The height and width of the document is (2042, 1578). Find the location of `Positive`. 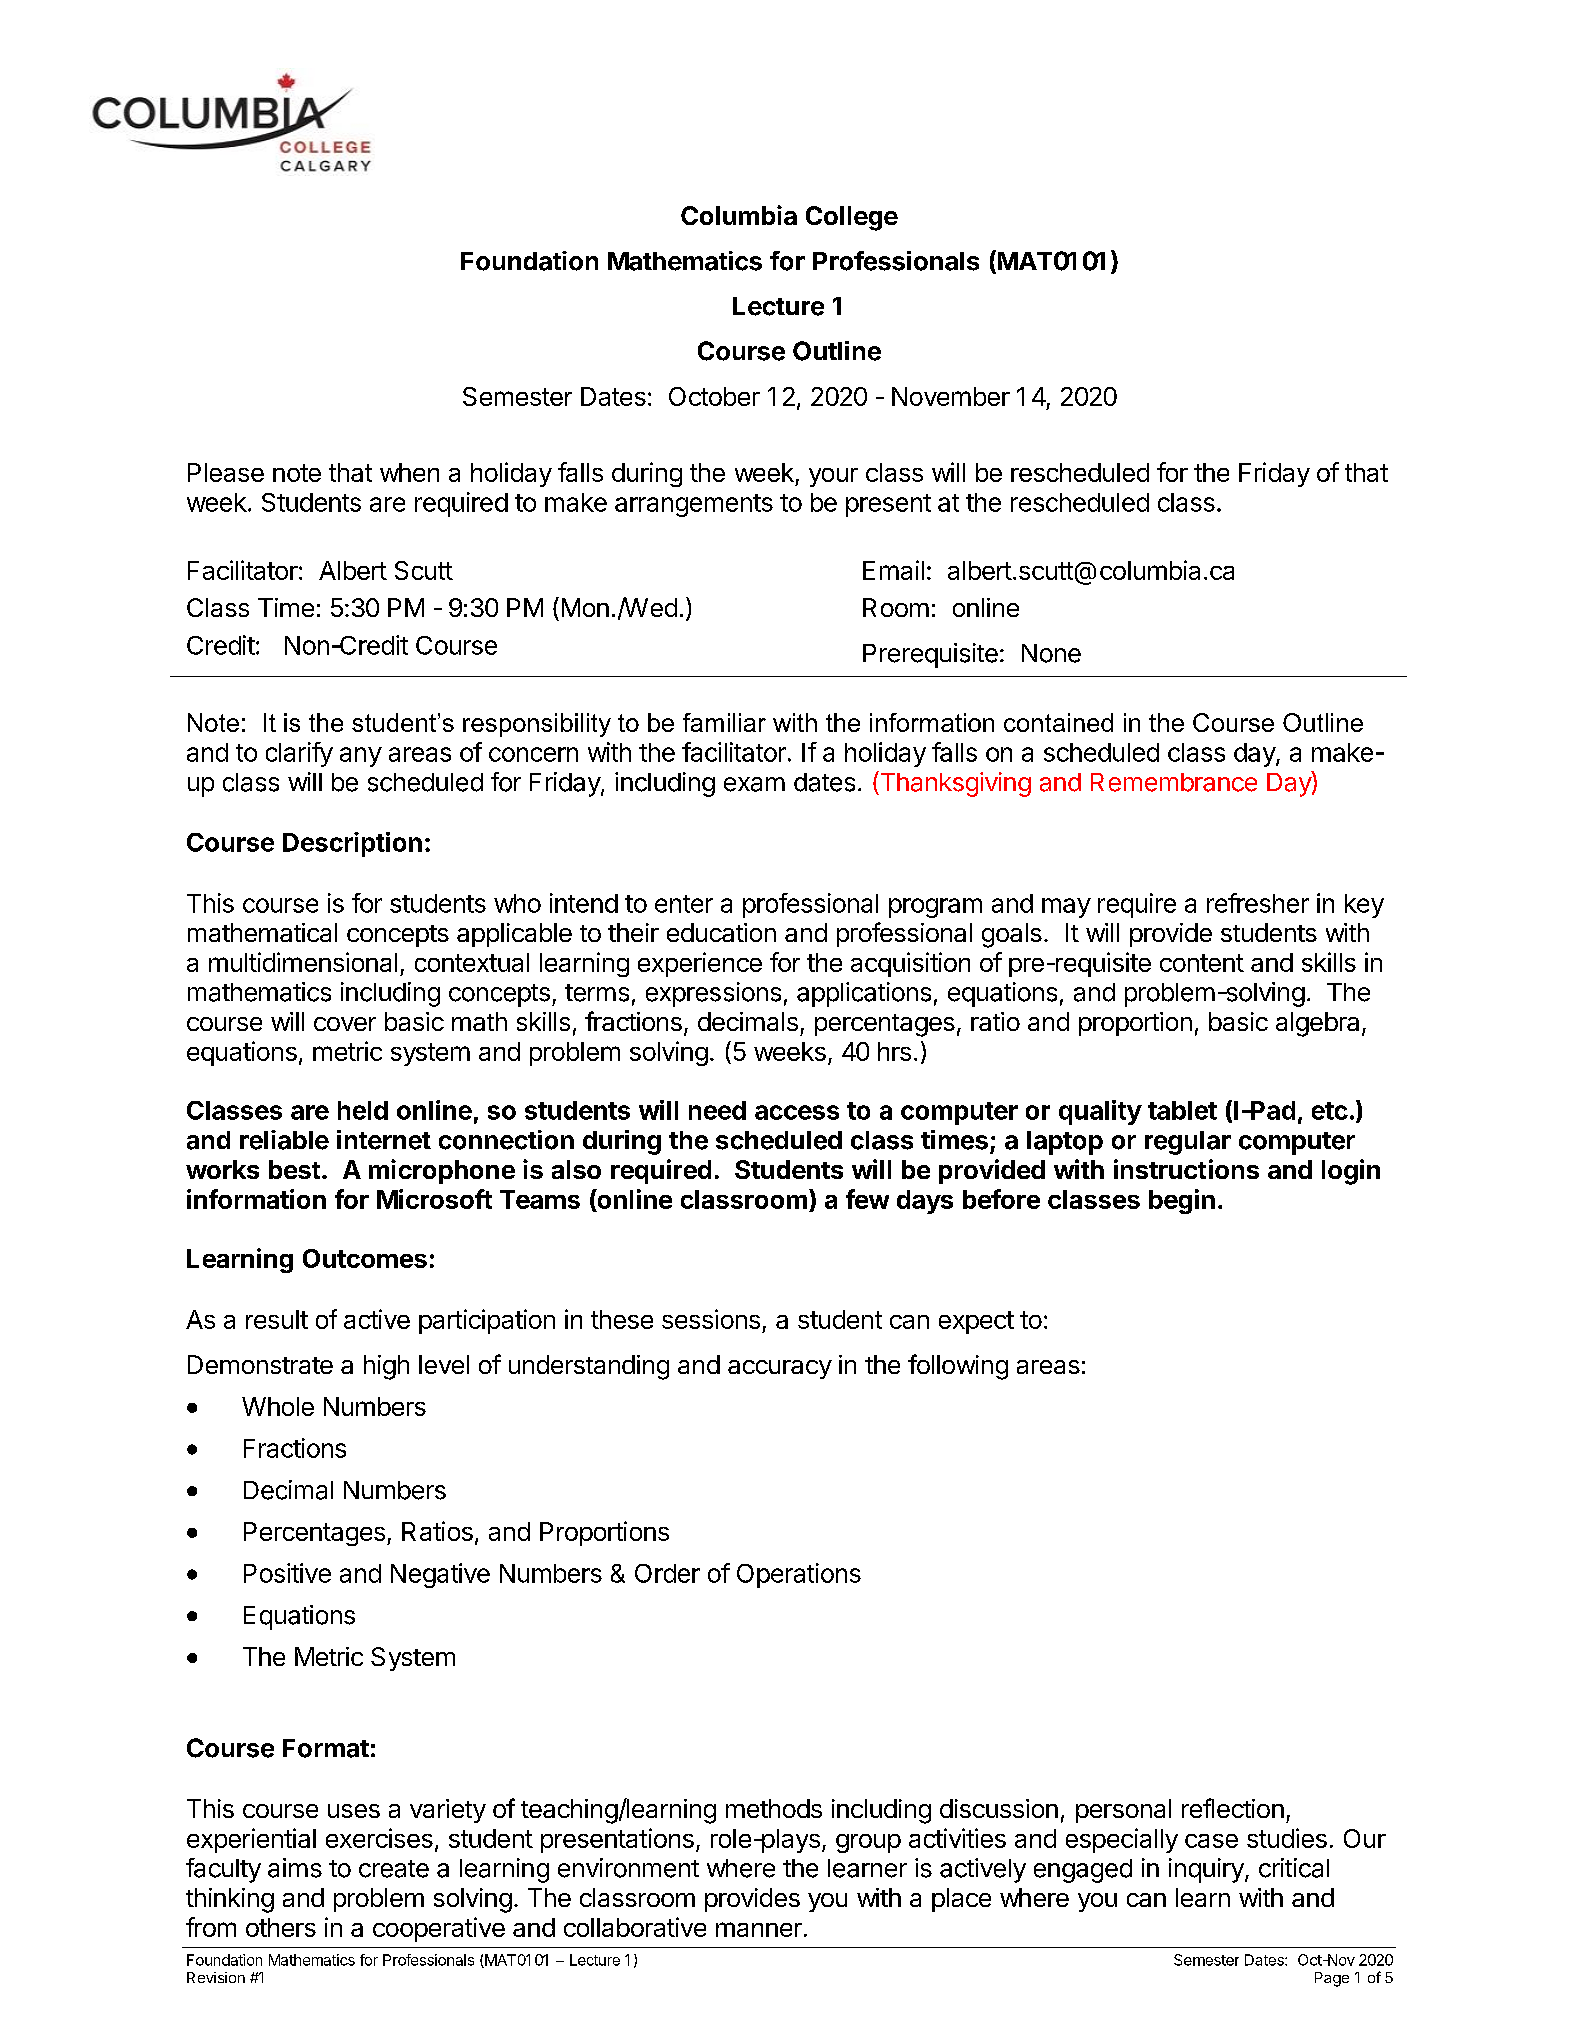

Positive is located at coordinates (287, 1573).
